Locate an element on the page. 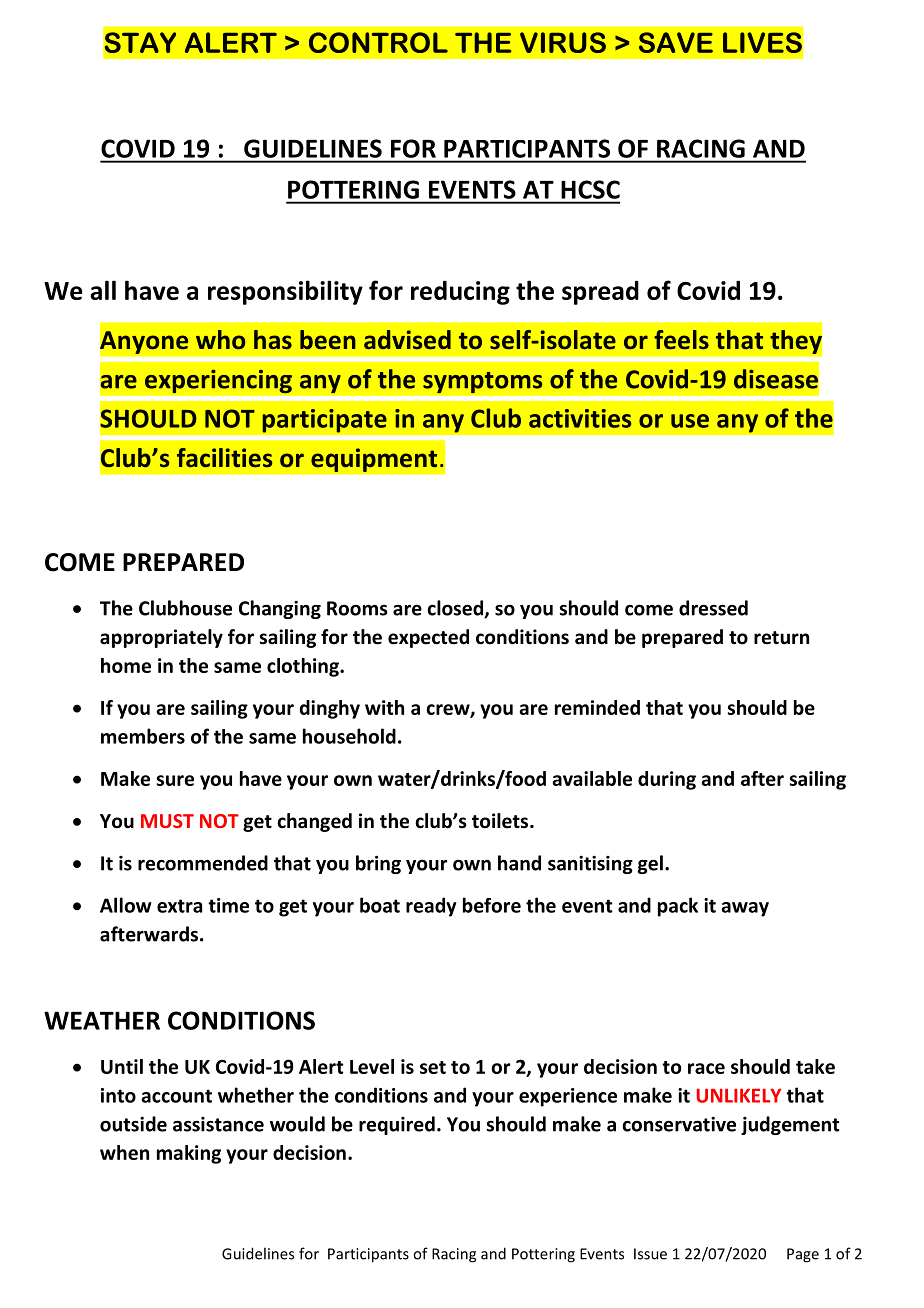 This document has width=924, height=1308. expected is located at coordinates (428, 638).
